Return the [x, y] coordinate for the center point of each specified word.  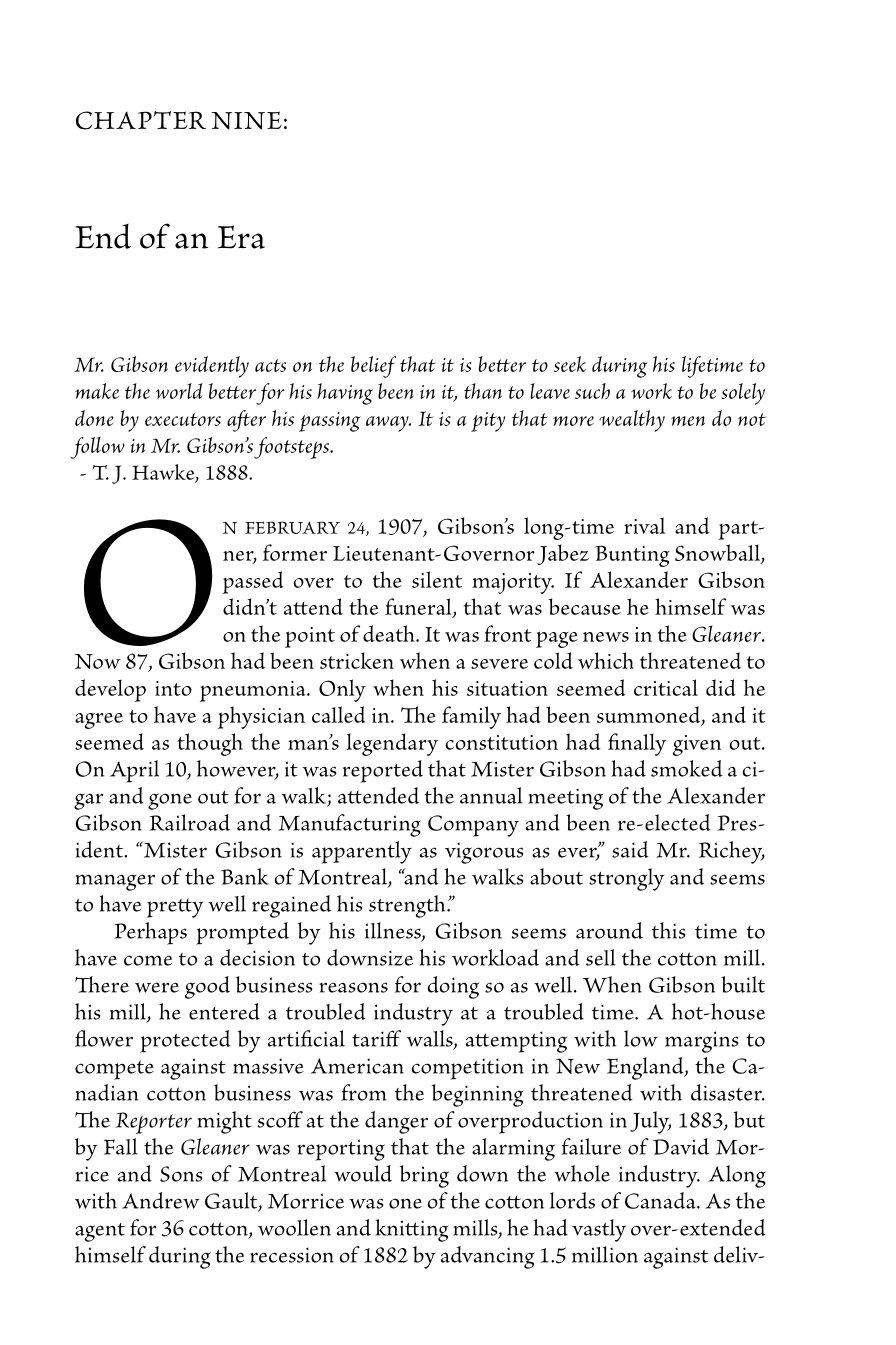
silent [437, 579]
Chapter [141, 120]
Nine [246, 120]
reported [383, 771]
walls [431, 1039]
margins [701, 1042]
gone [170, 801]
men [688, 421]
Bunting [632, 556]
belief [373, 367]
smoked [687, 768]
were [157, 987]
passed [253, 582]
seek [570, 364]
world [179, 391]
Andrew [160, 1200]
